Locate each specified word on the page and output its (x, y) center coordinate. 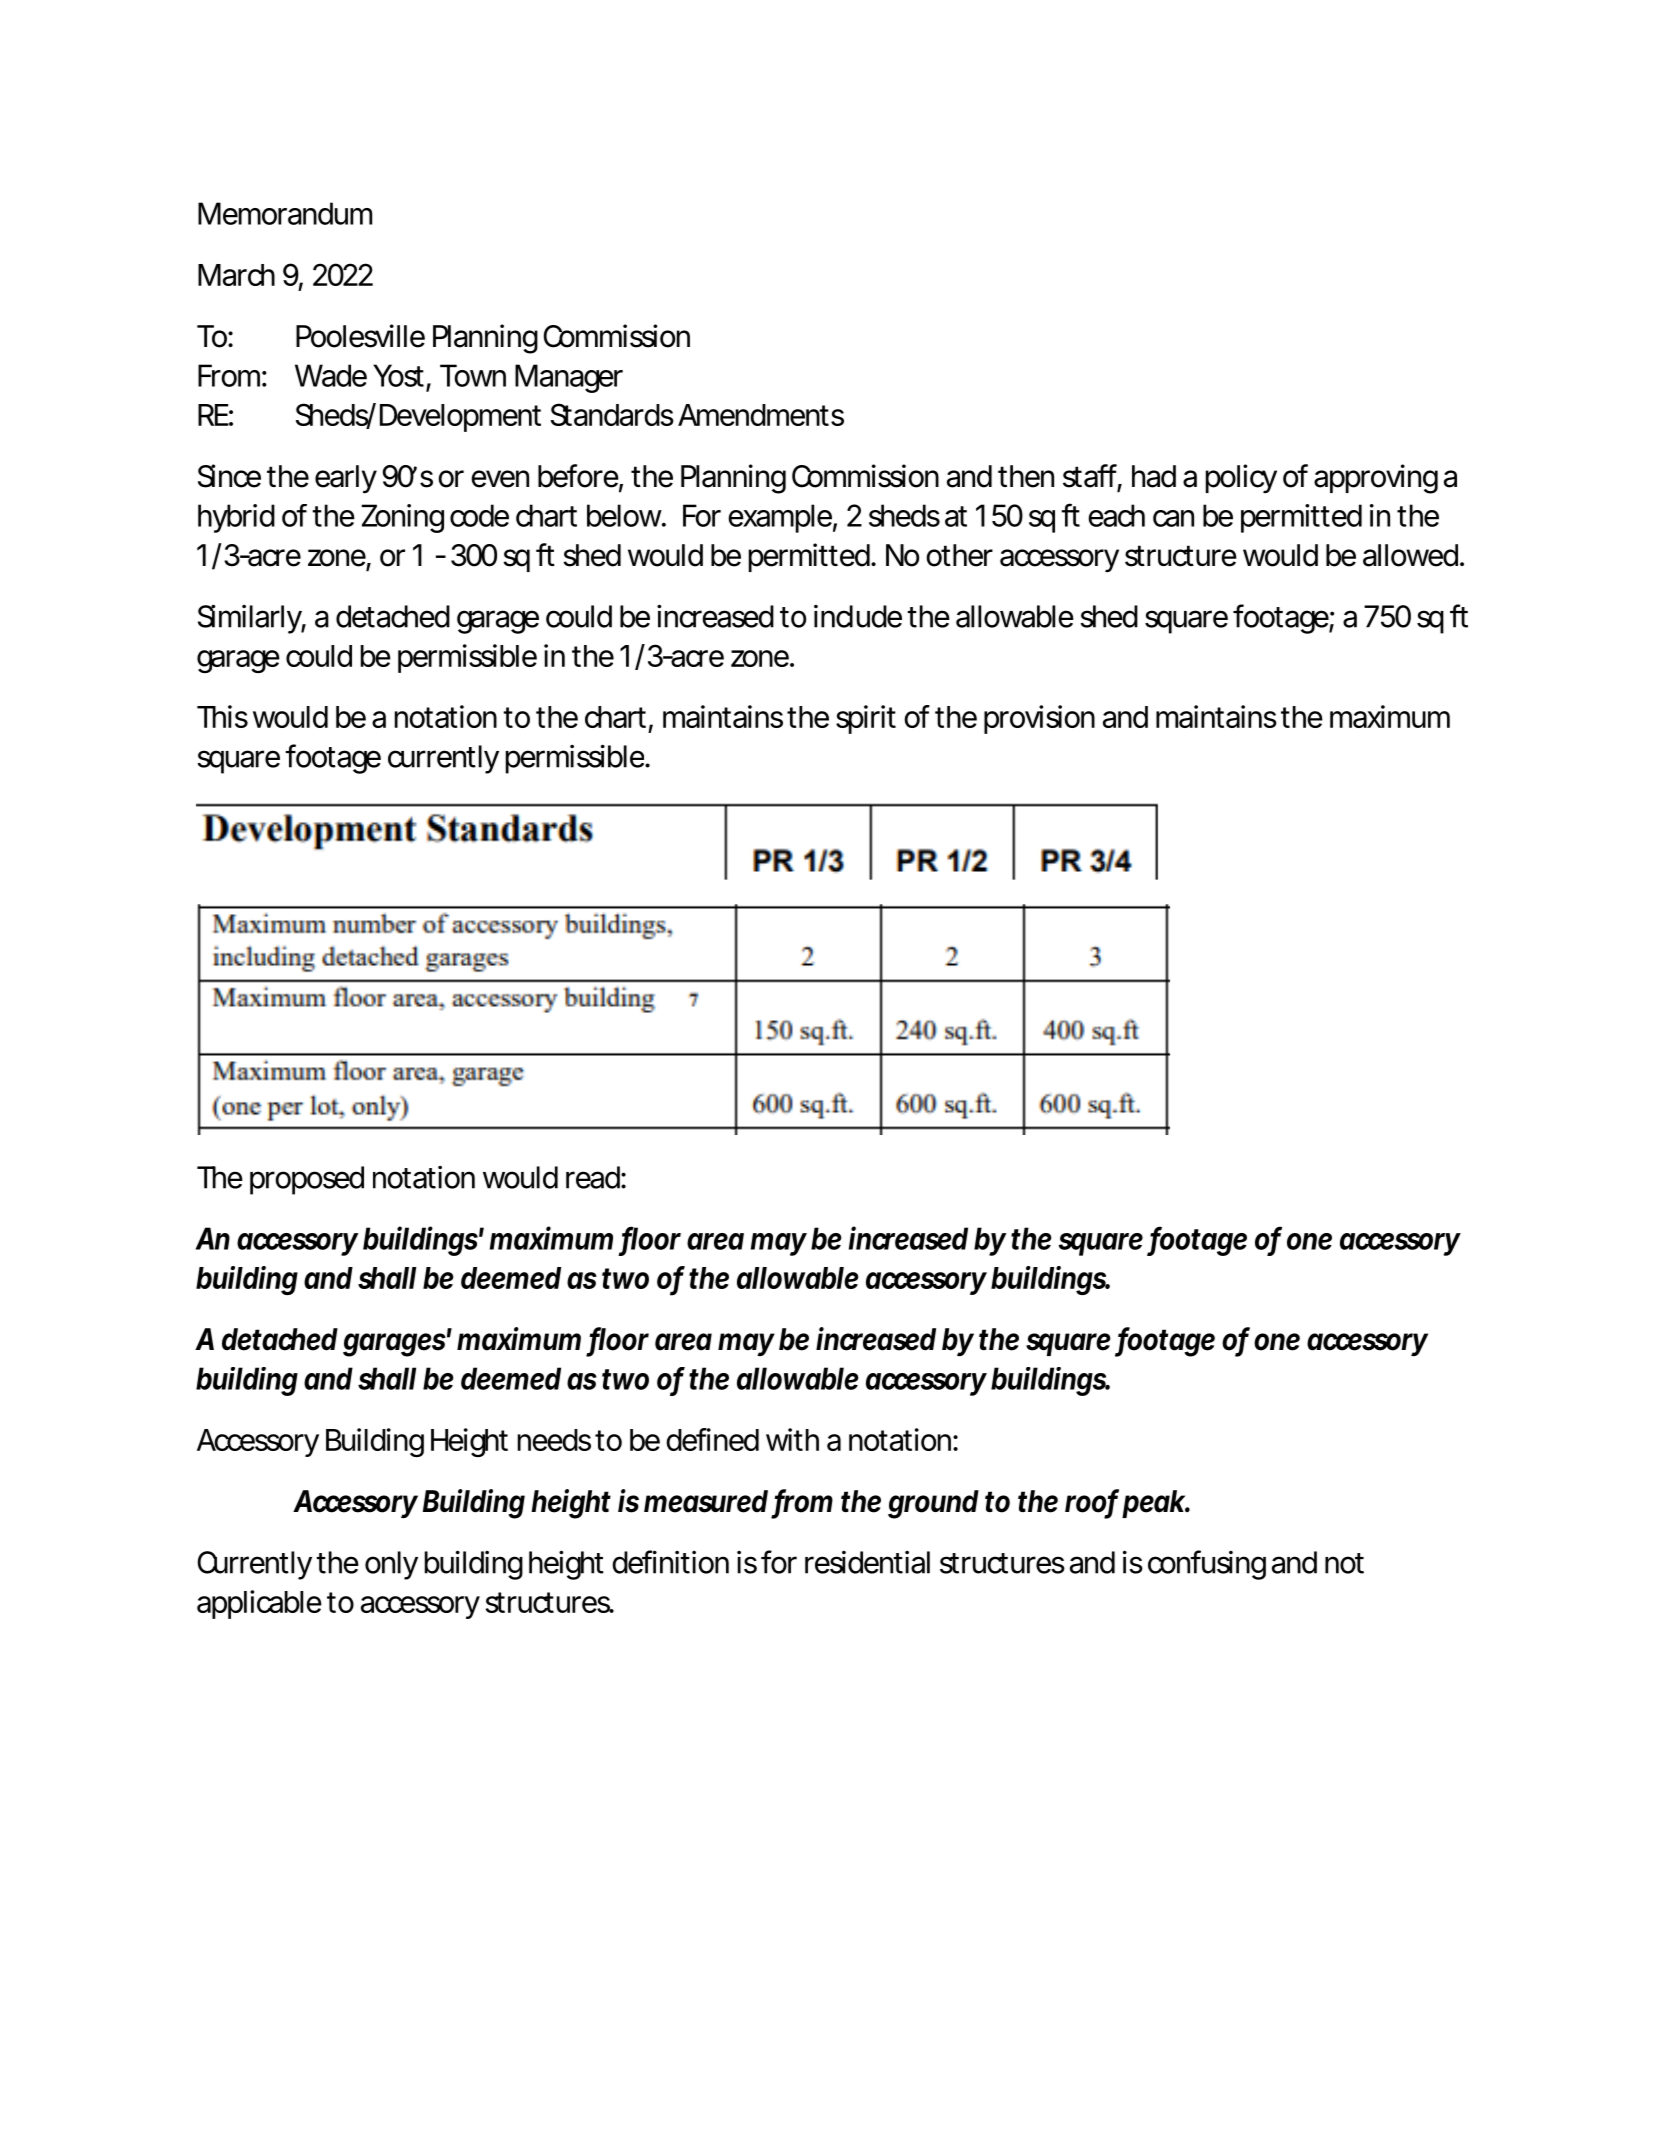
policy (1241, 478)
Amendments (761, 415)
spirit (866, 719)
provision (1039, 719)
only (391, 1565)
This (222, 716)
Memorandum (285, 213)
